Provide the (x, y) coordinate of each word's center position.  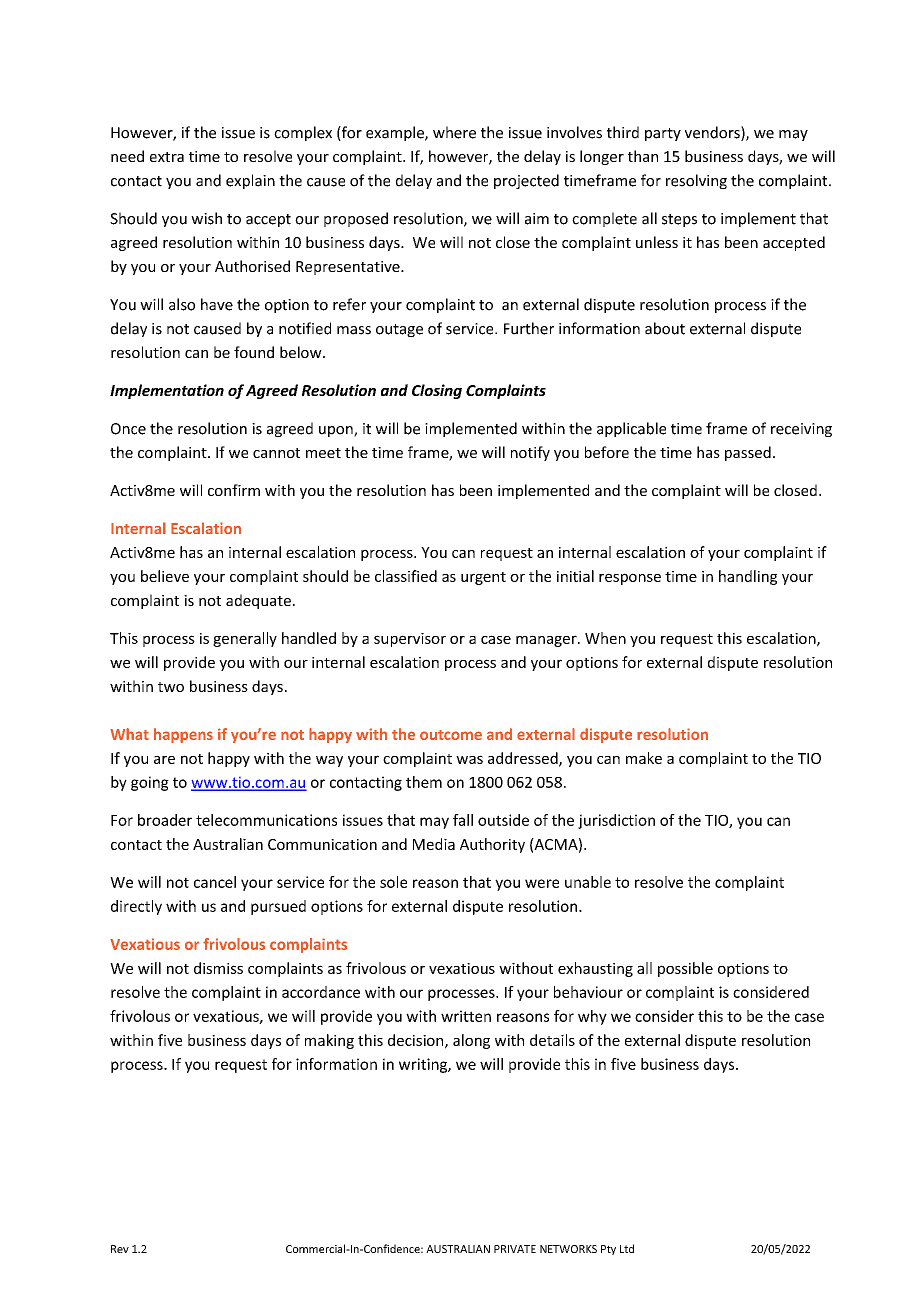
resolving (696, 181)
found (254, 352)
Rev (120, 1249)
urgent (483, 578)
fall (463, 820)
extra (167, 157)
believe (165, 576)
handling (748, 577)
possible (685, 969)
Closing (437, 391)
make (644, 758)
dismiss (218, 968)
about (665, 328)
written (466, 1016)
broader (165, 820)
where (454, 132)
